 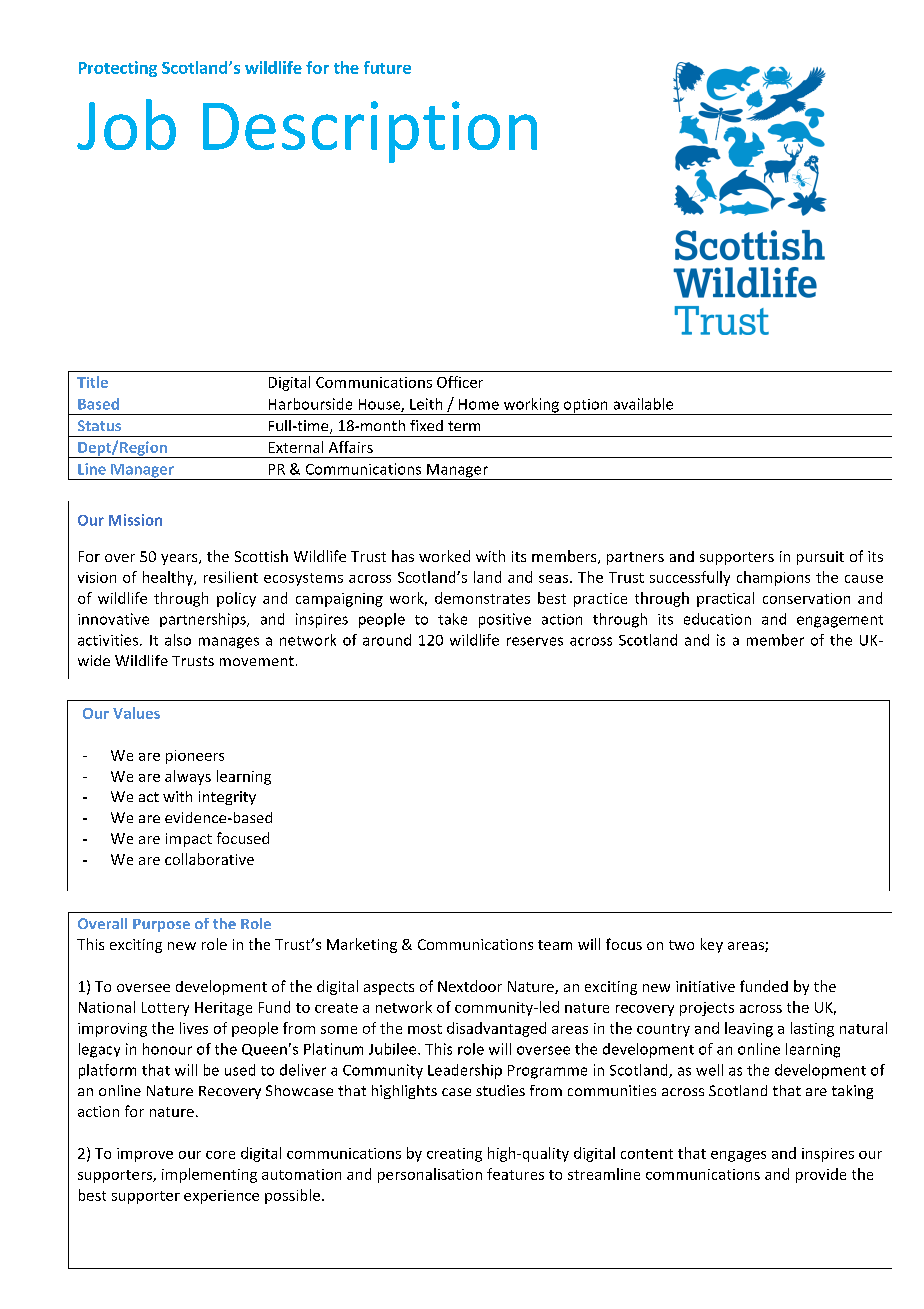 What do you see at coordinates (555, 945) in the document?
I see `team` at bounding box center [555, 945].
